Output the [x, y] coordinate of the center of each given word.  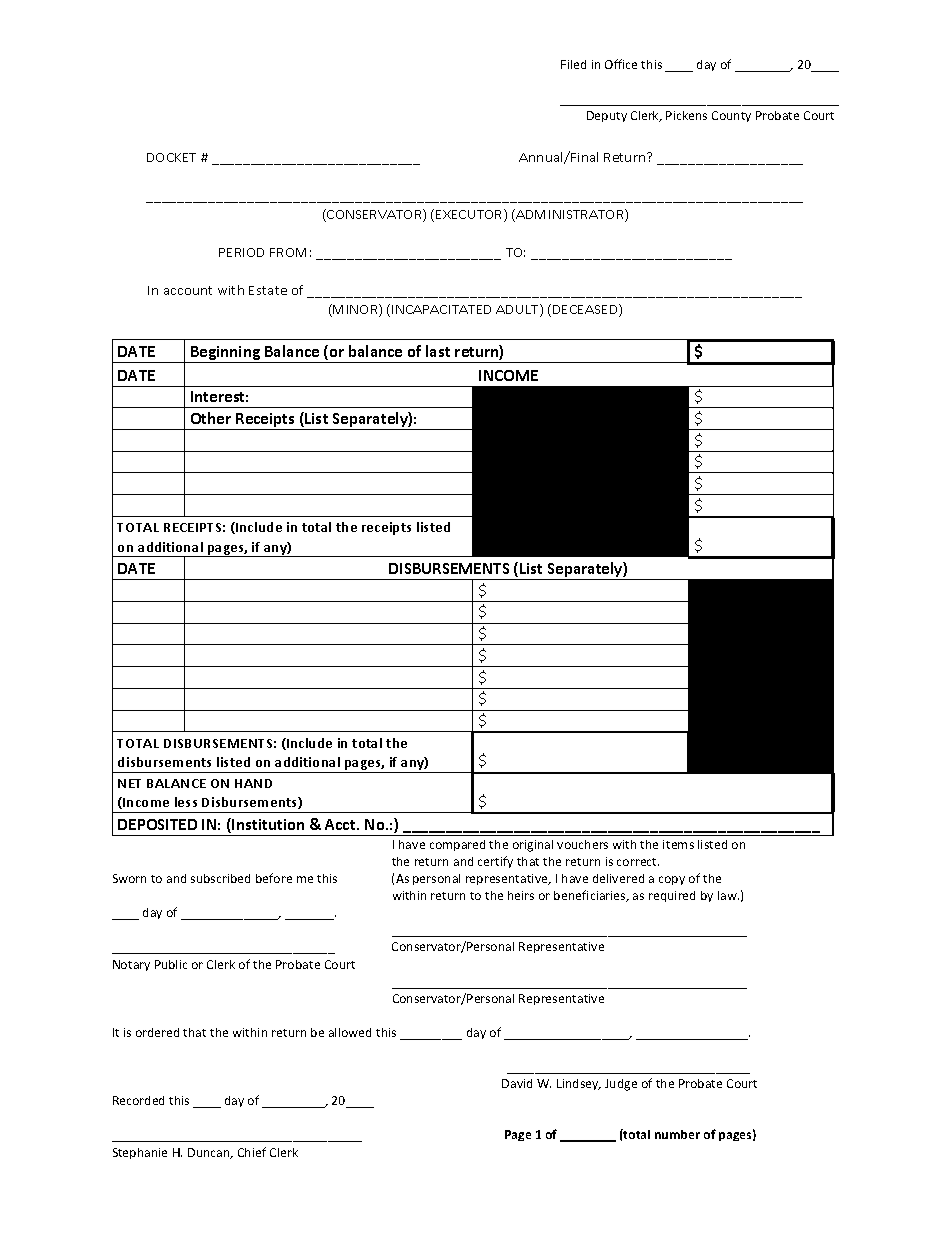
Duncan [210, 1153]
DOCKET [171, 157]
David [517, 1083]
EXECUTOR [470, 215]
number [677, 1134]
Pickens [686, 115]
